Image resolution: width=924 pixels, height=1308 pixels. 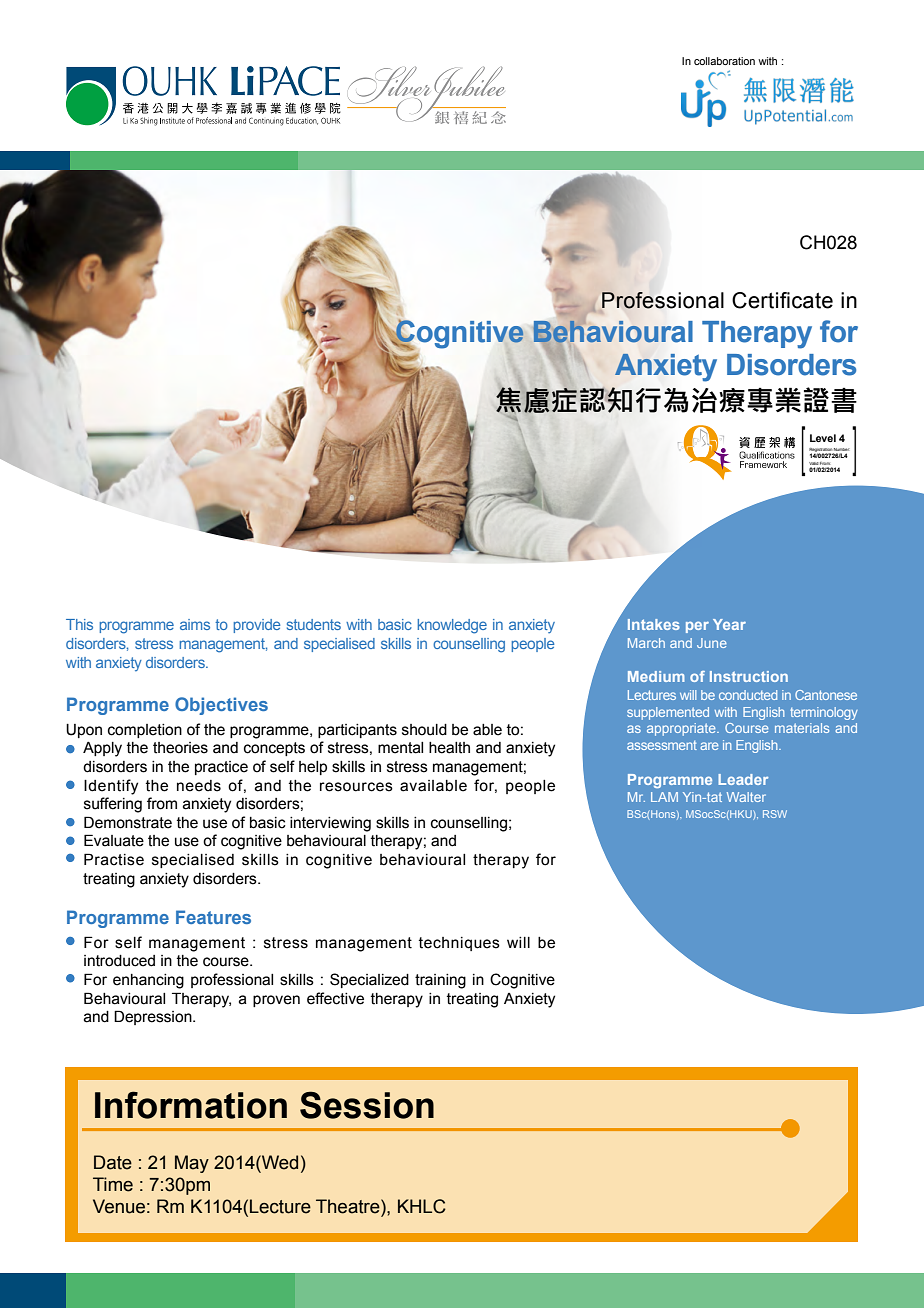 What do you see at coordinates (195, 624) in the screenshot?
I see `aims` at bounding box center [195, 624].
